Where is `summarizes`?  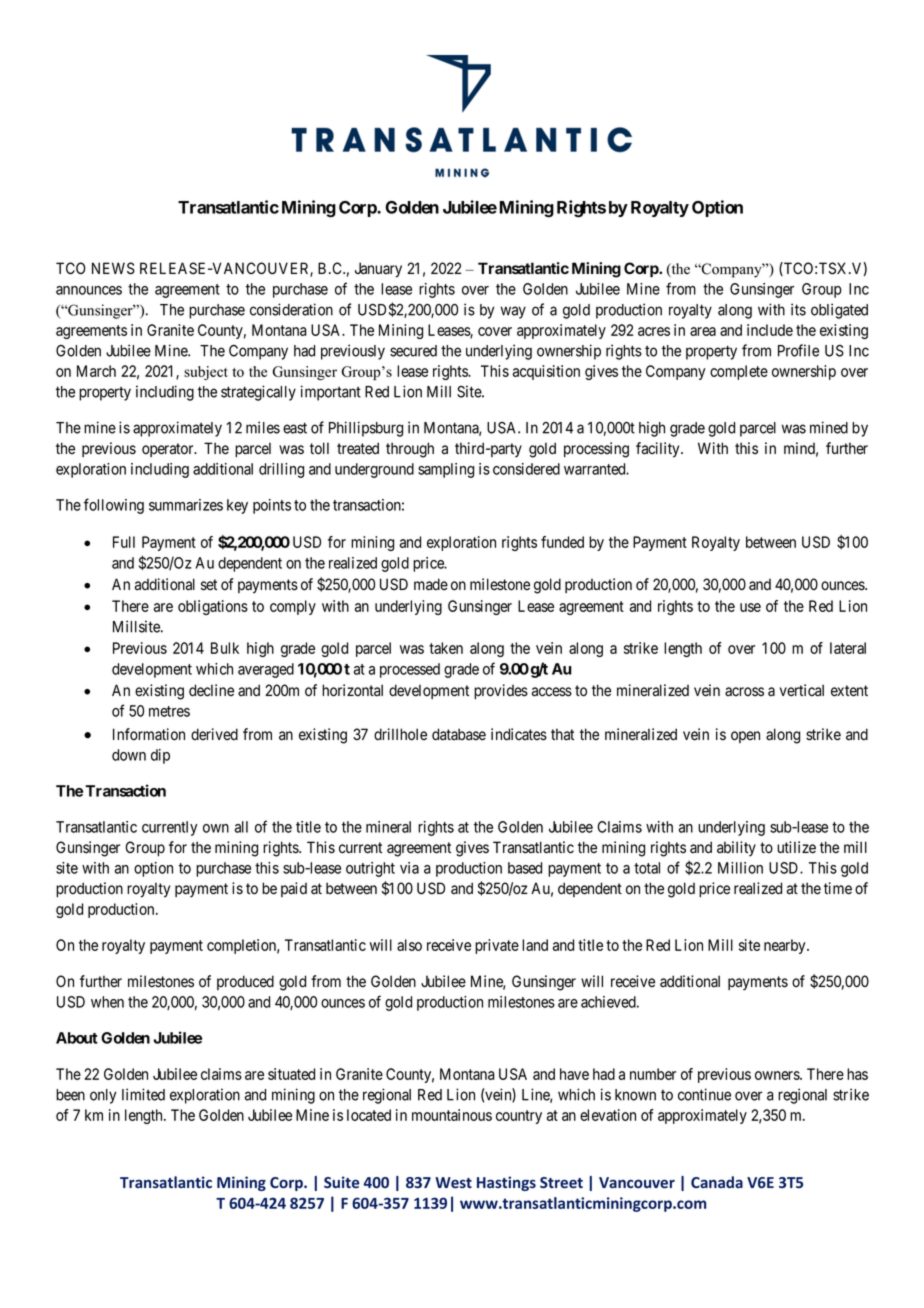 summarizes is located at coordinates (186, 505).
